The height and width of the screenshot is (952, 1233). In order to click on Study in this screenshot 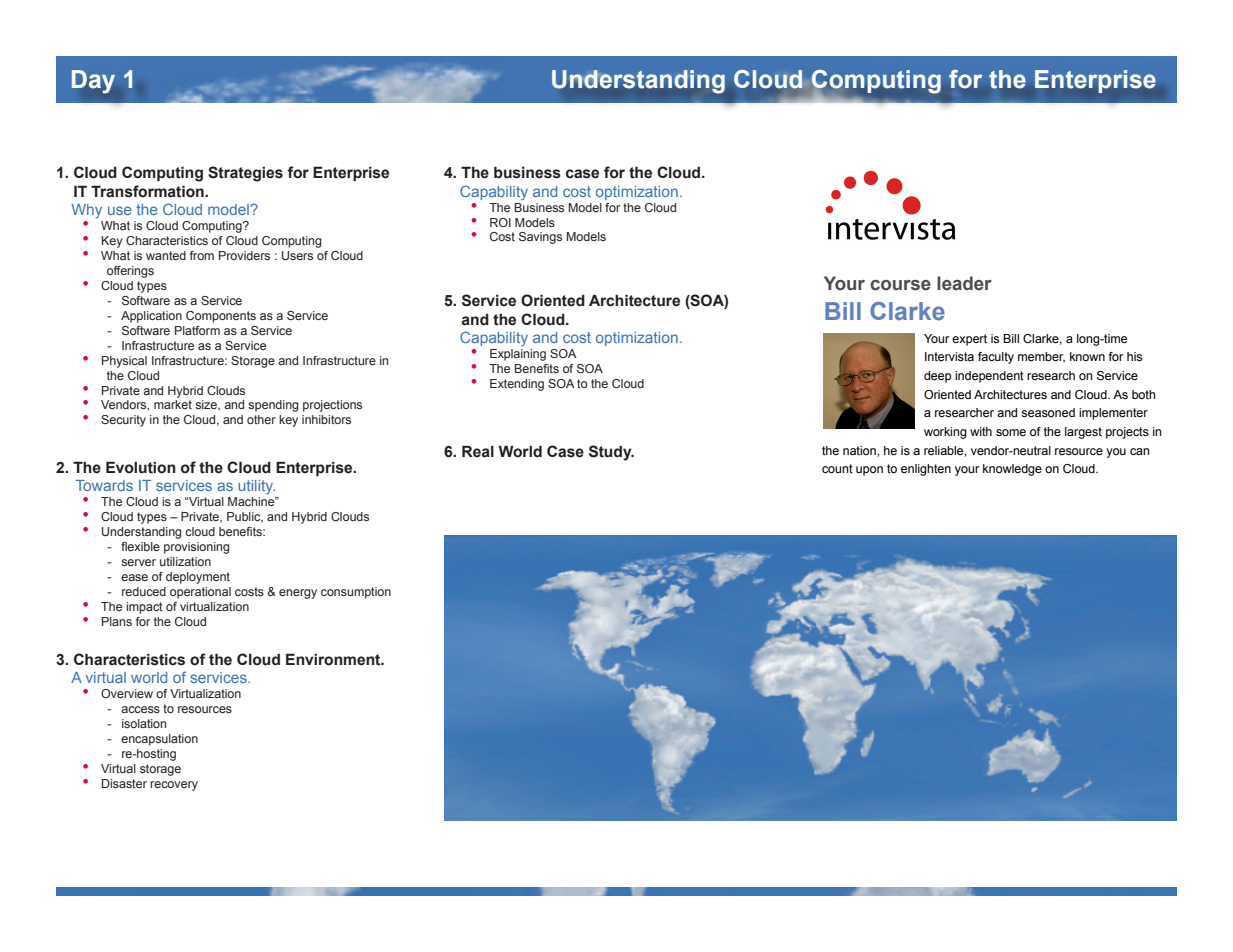, I will do `click(611, 453)`.
